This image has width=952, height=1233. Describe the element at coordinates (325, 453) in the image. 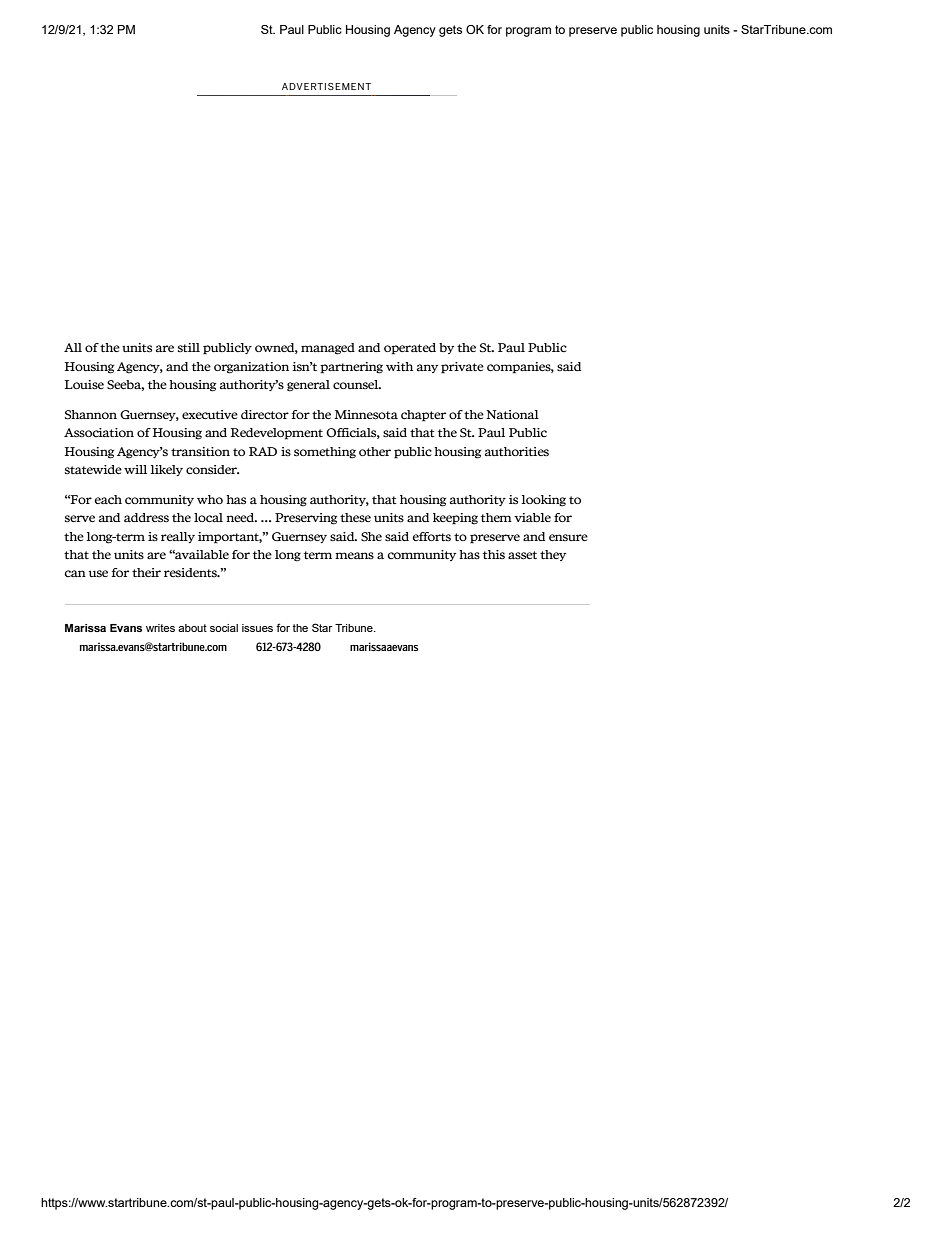

I see `something` at that location.
